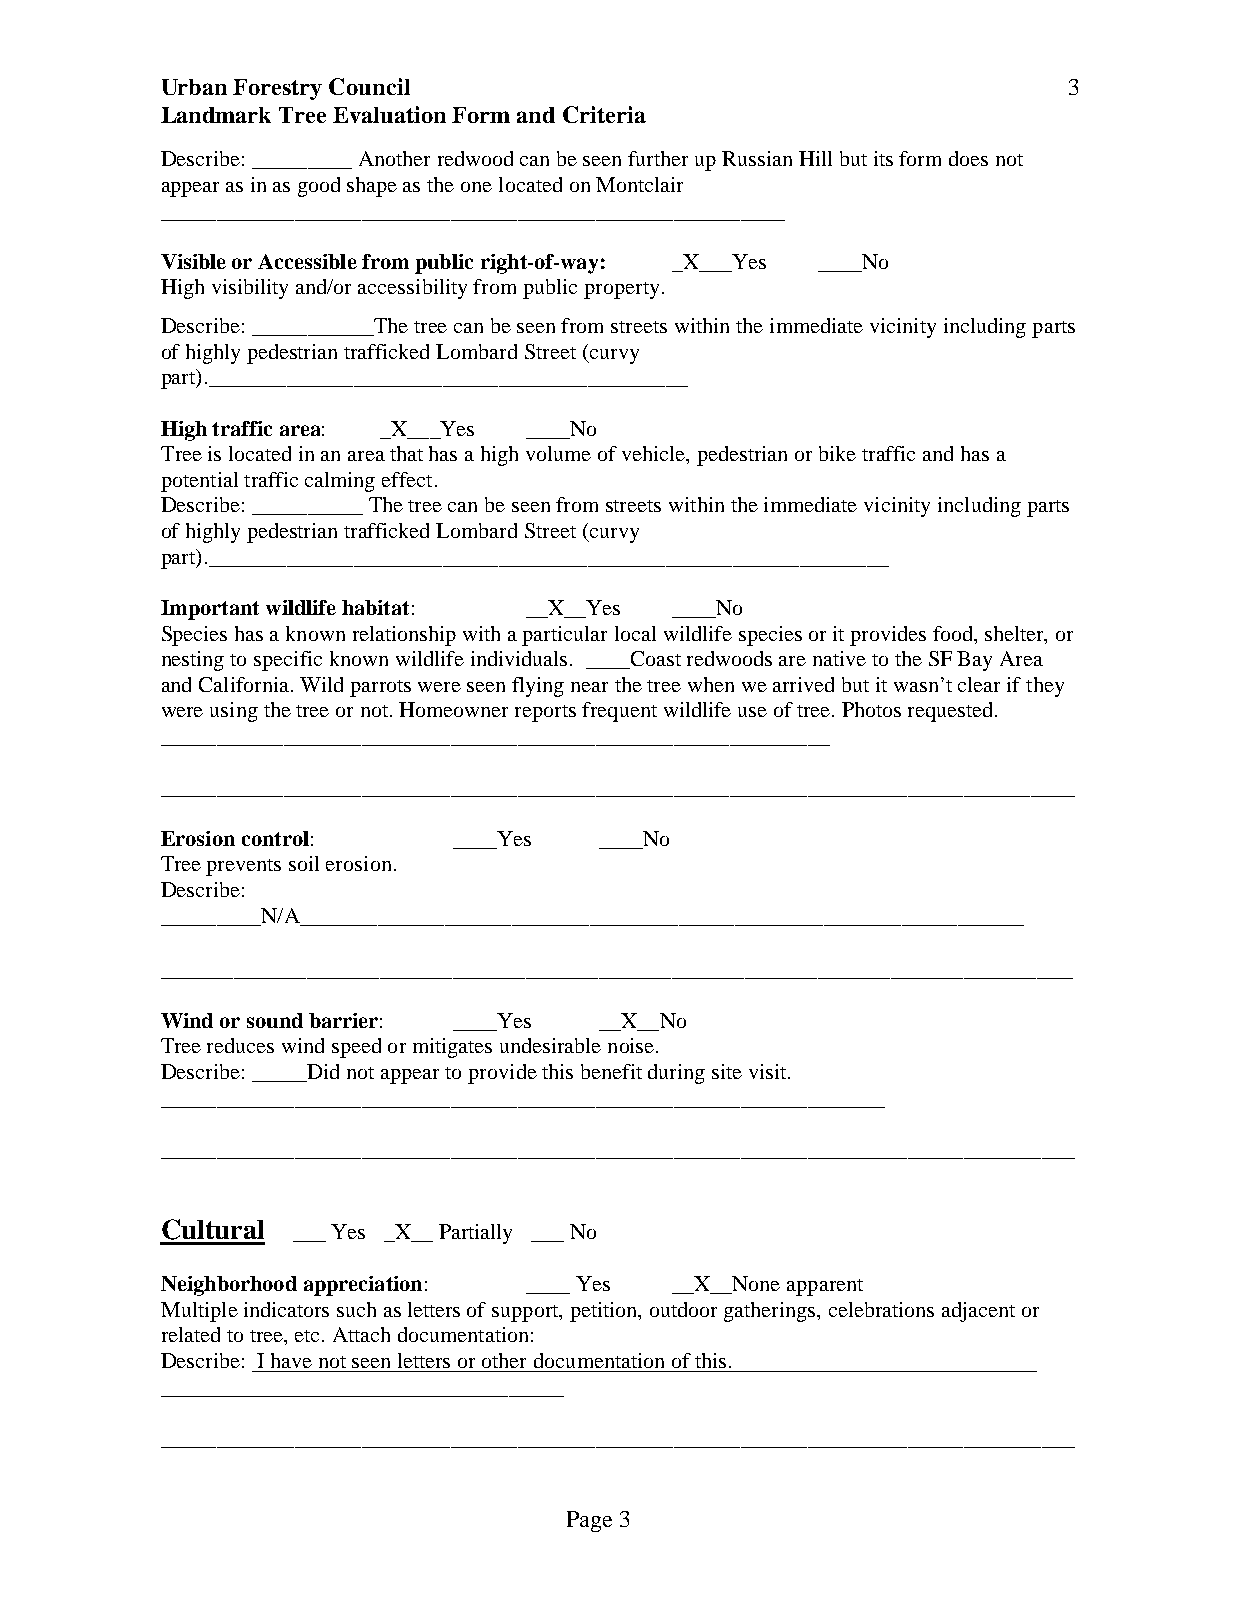 This page has width=1241, height=1606. I want to click on does, so click(968, 158).
